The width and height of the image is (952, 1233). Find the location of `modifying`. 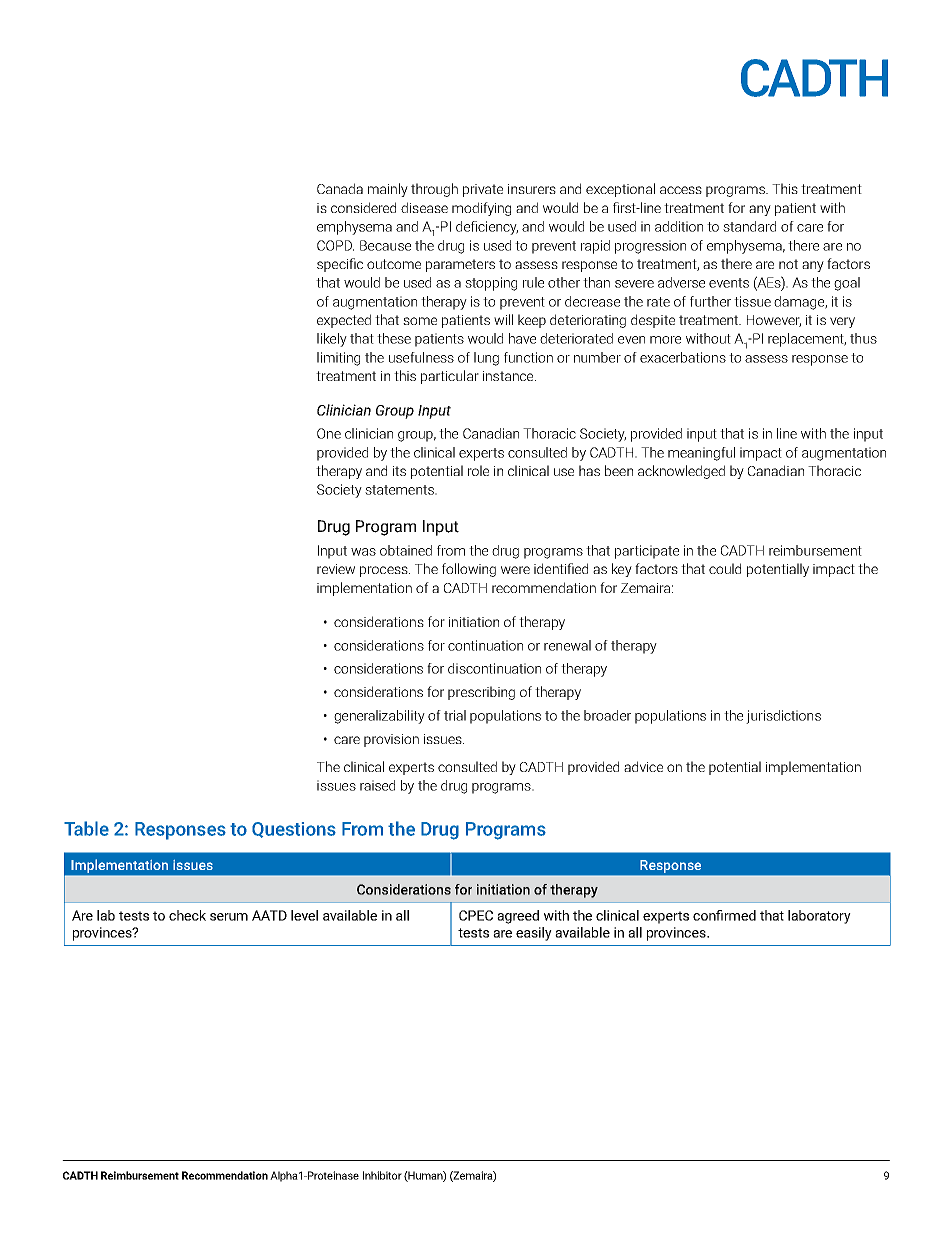

modifying is located at coordinates (481, 209).
